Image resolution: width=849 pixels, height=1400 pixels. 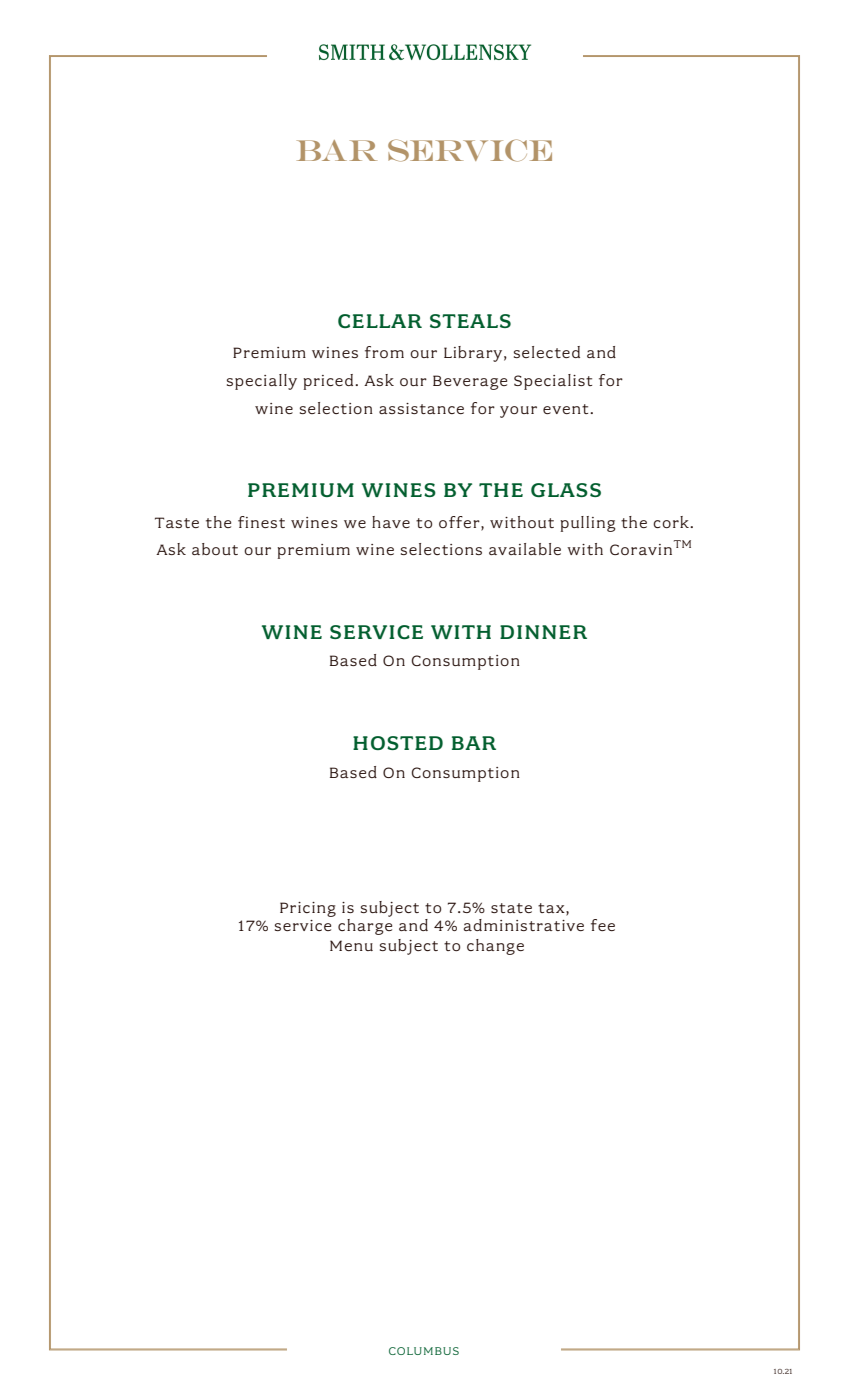 I want to click on selected, so click(x=547, y=352).
